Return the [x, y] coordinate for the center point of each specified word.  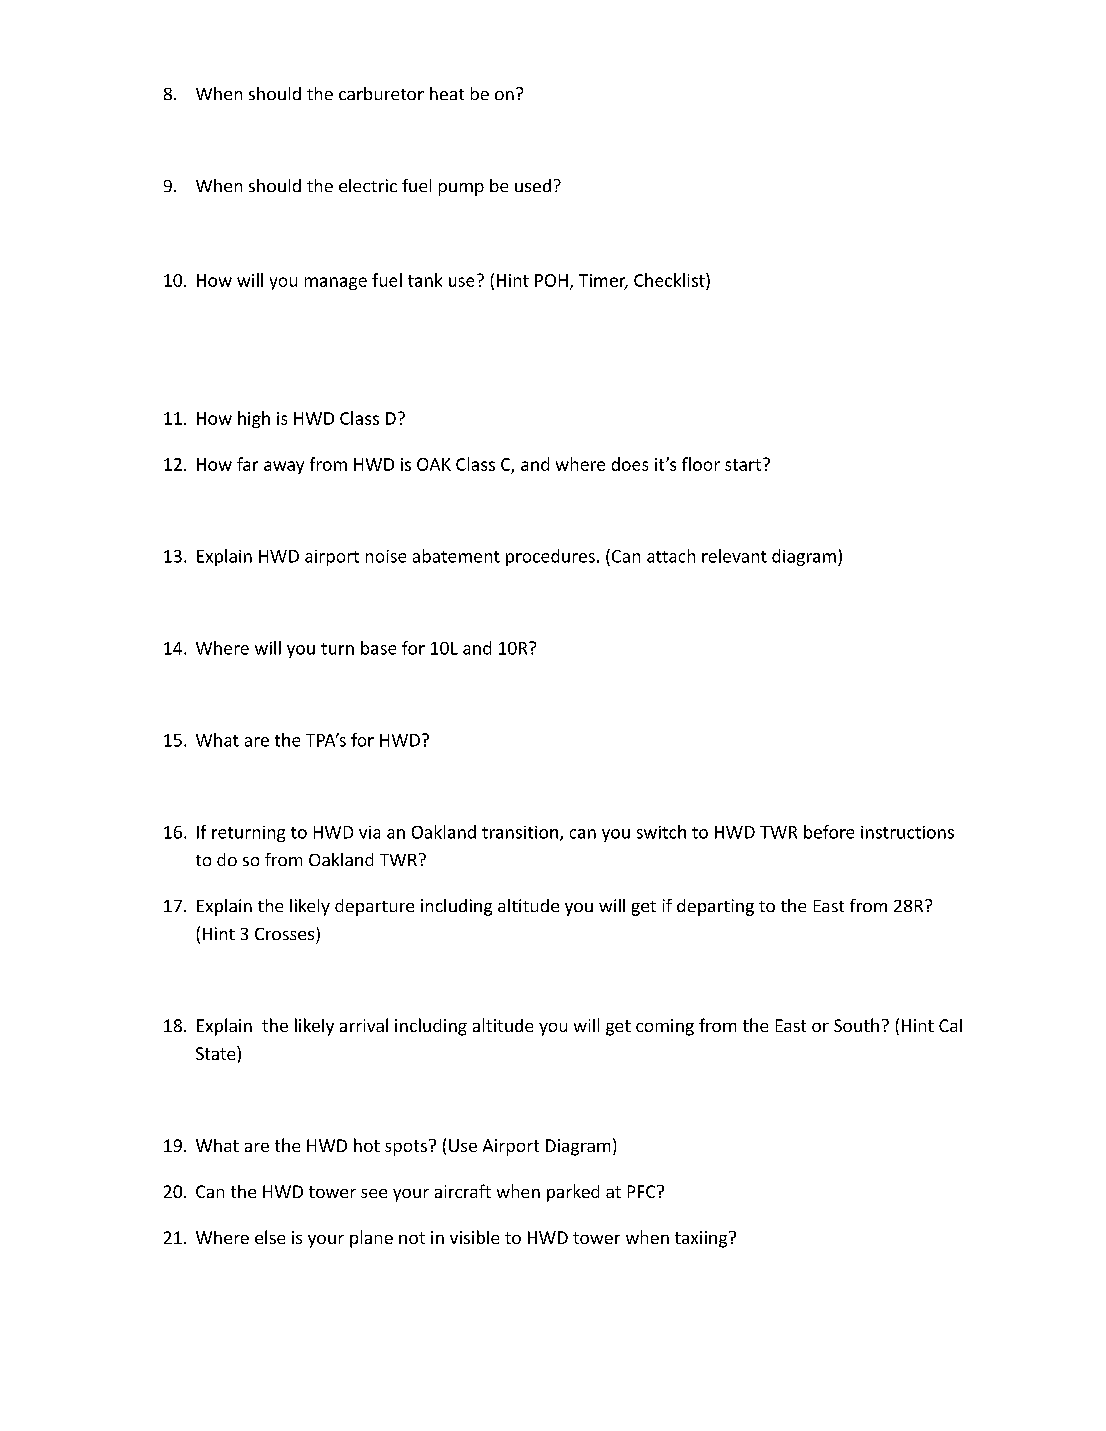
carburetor [381, 93]
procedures [550, 557]
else [270, 1237]
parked [573, 1193]
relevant [734, 556]
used [533, 185]
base [378, 648]
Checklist [670, 280]
